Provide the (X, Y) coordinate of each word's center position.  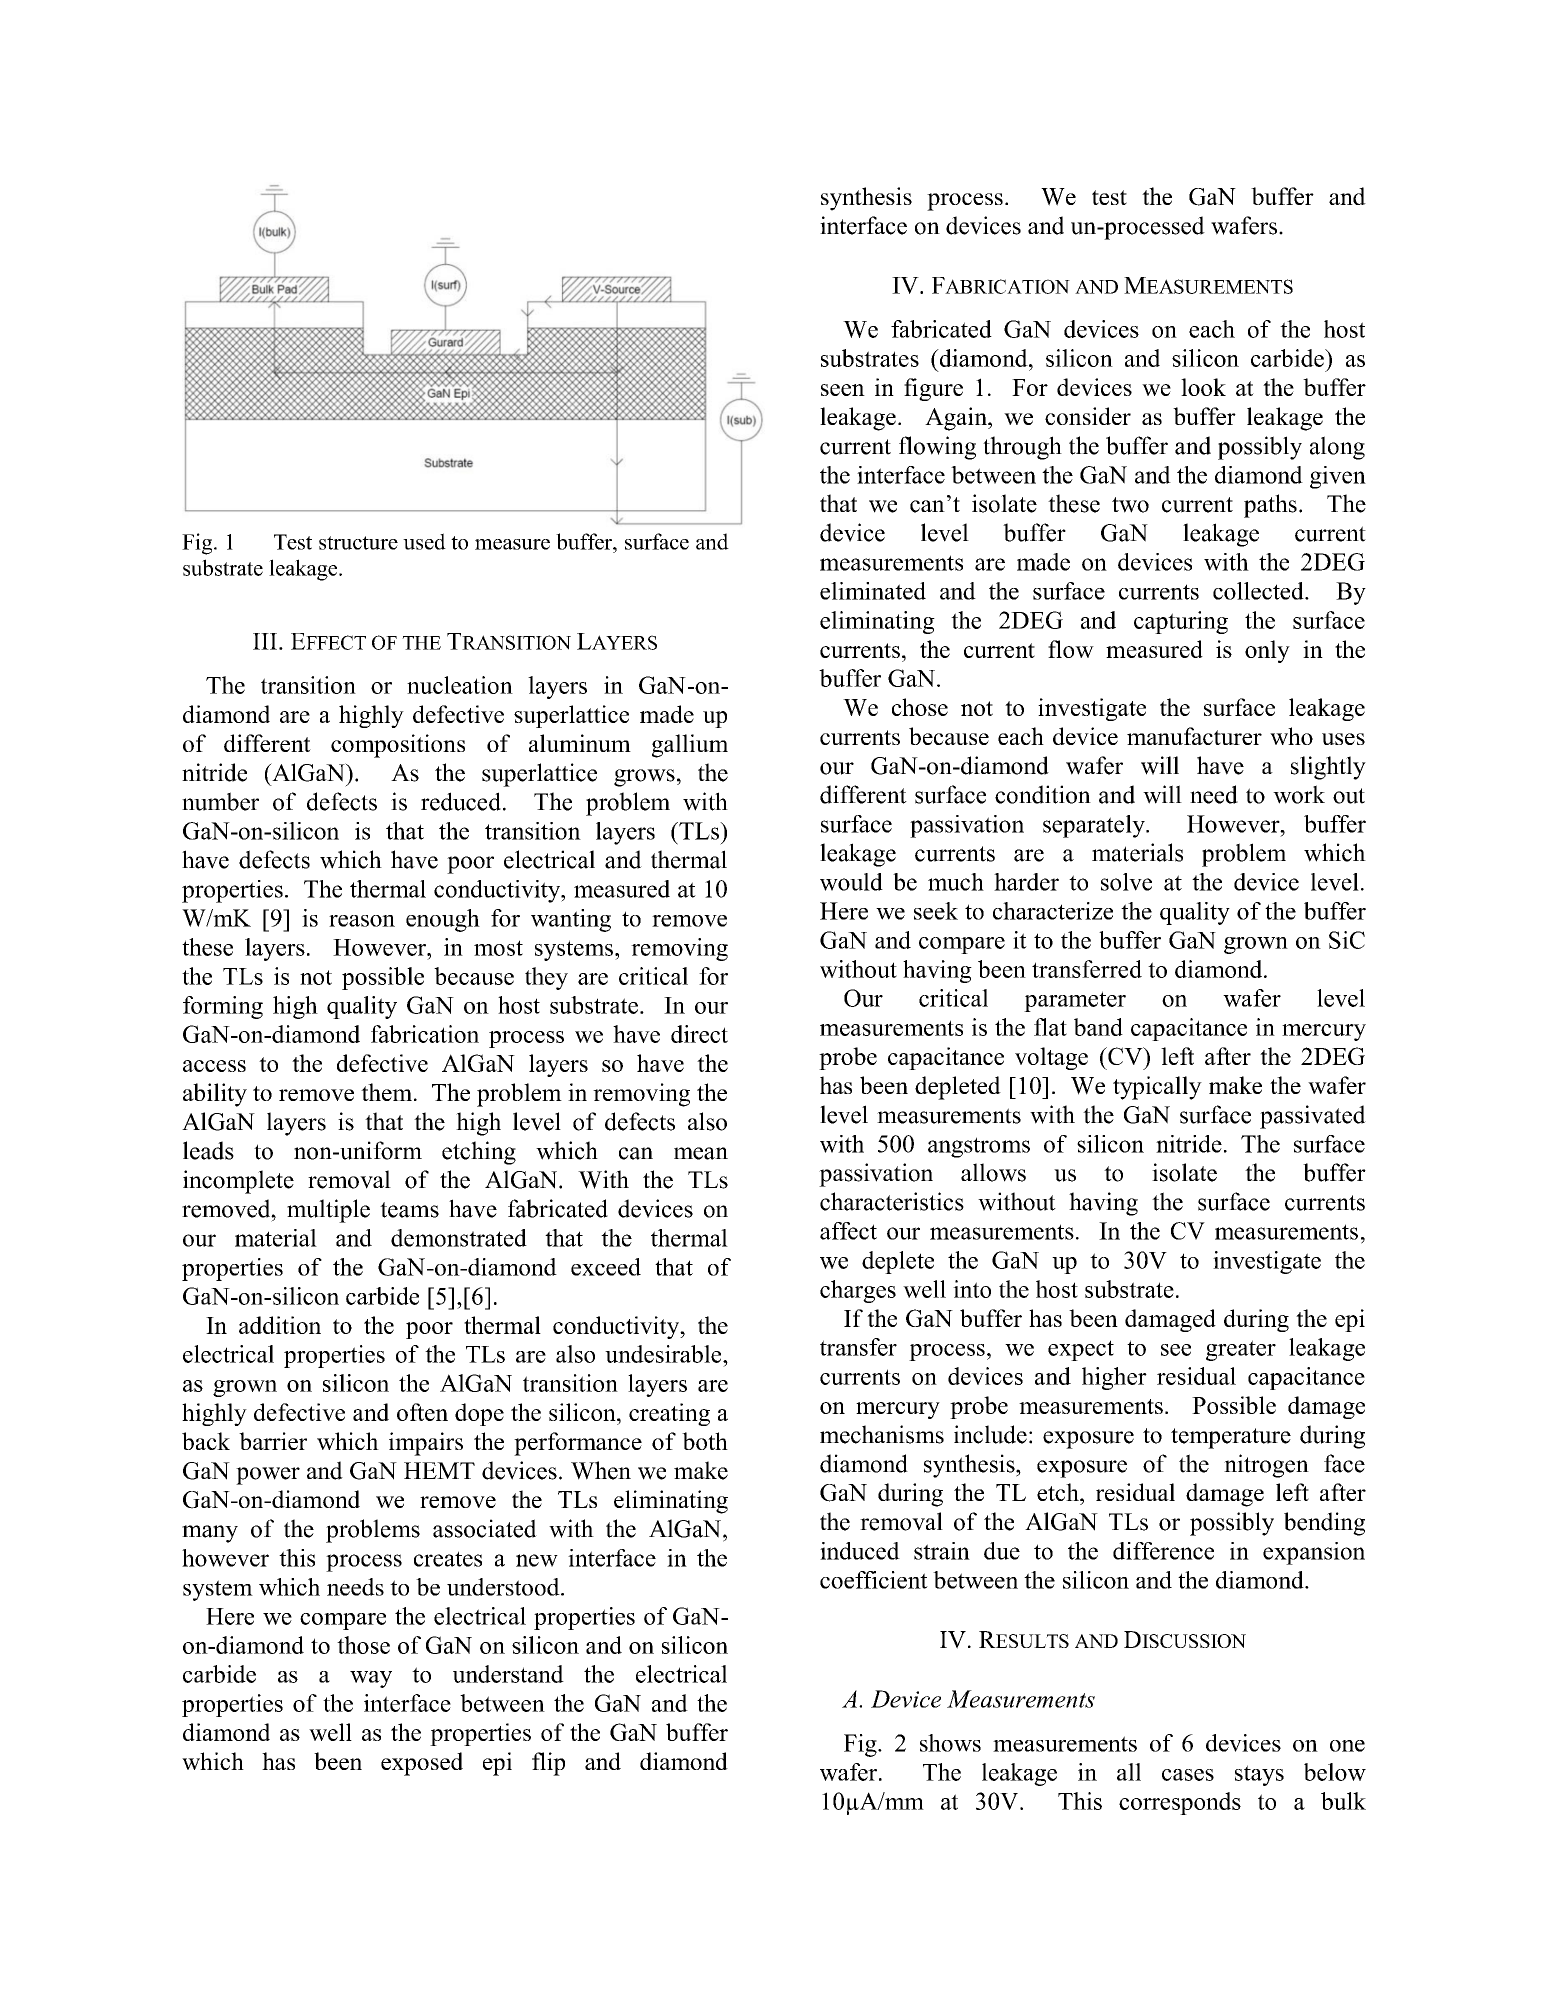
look (1203, 387)
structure (358, 543)
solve (1126, 882)
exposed (422, 1764)
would (851, 882)
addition (280, 1325)
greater (1241, 1350)
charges (858, 1291)
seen (843, 390)
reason (362, 921)
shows (950, 1743)
